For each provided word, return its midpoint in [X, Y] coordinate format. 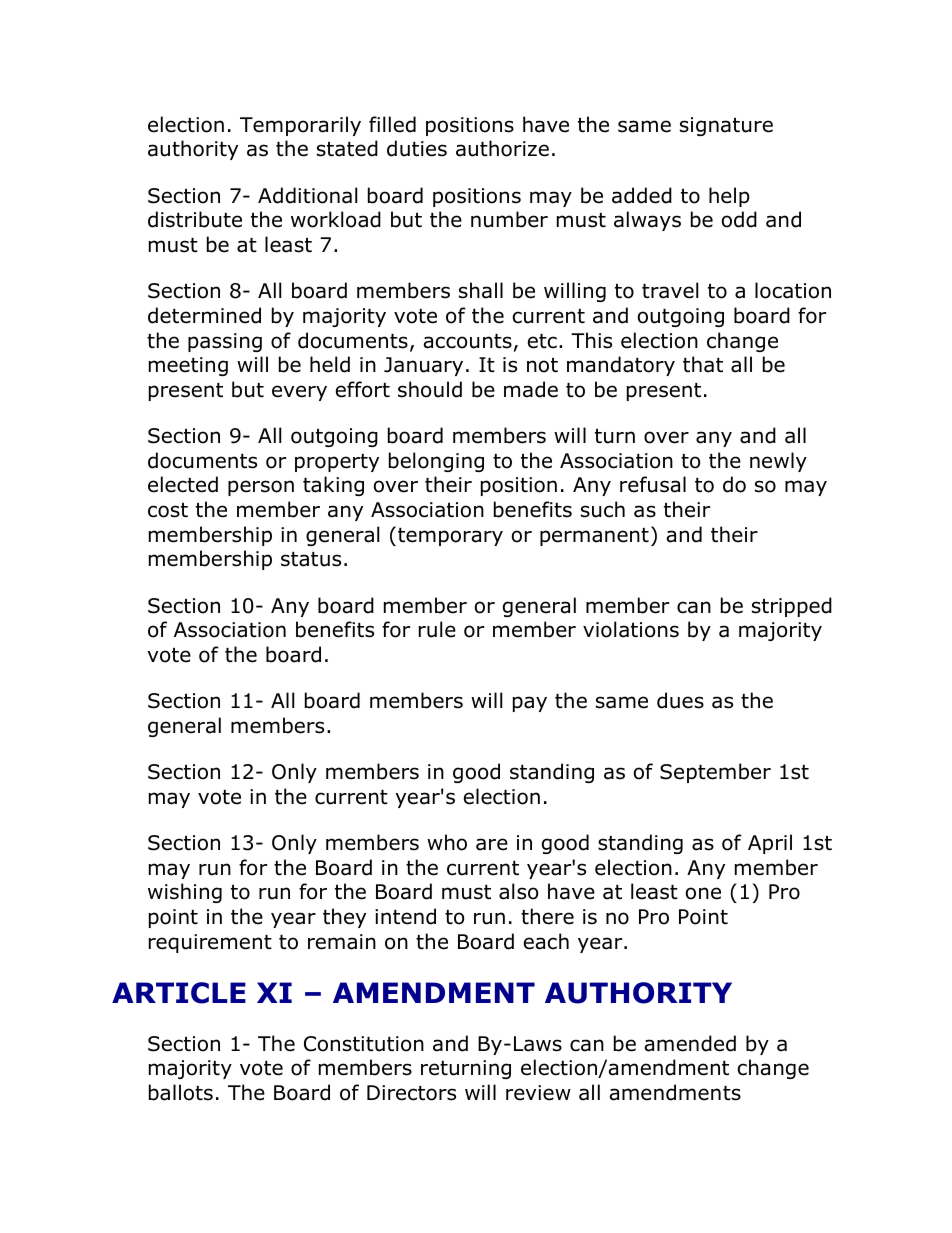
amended [690, 1043]
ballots [181, 1092]
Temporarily [300, 126]
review [538, 1093]
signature [726, 126]
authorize [502, 148]
